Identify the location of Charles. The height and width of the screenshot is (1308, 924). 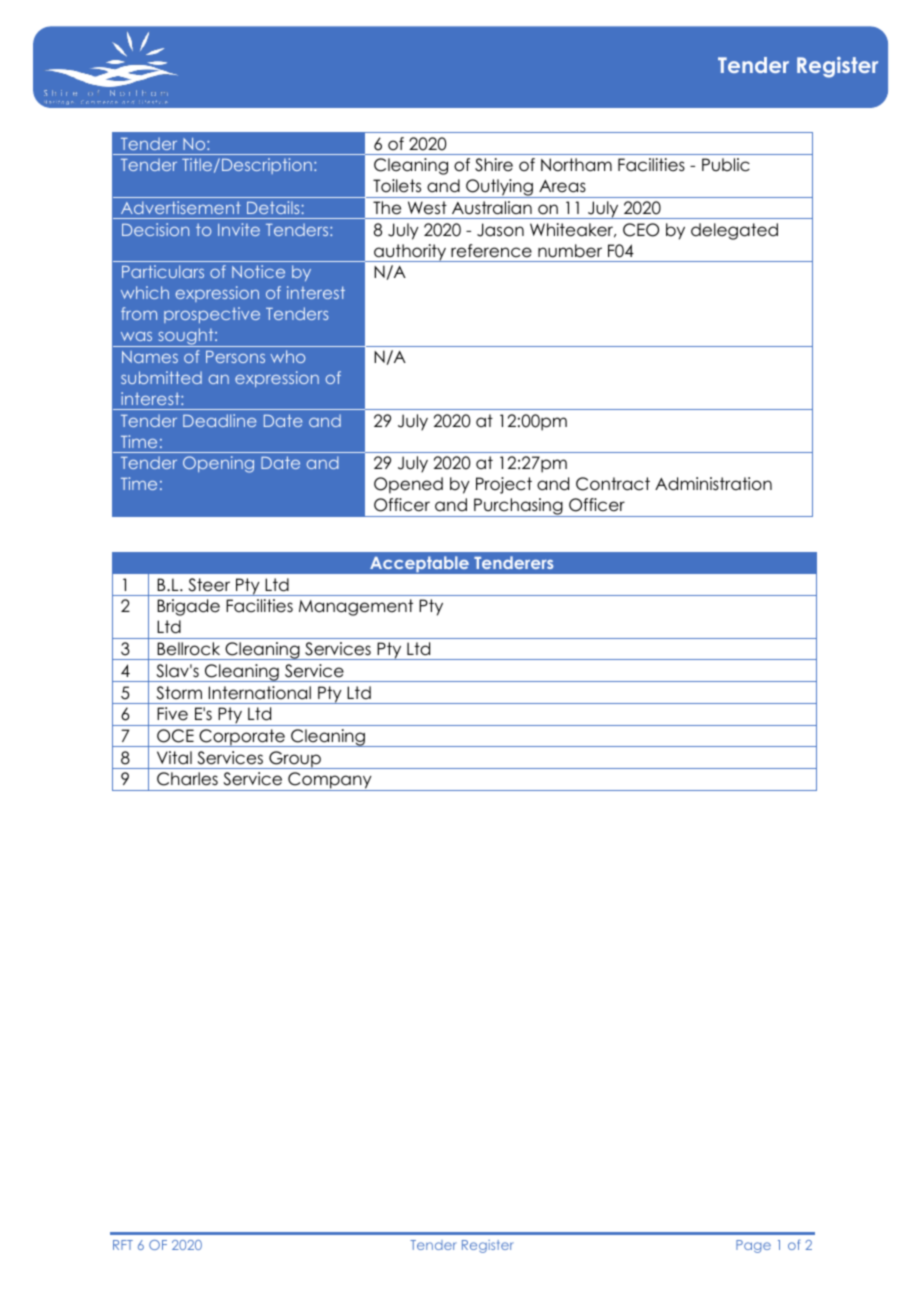
(187, 779).
